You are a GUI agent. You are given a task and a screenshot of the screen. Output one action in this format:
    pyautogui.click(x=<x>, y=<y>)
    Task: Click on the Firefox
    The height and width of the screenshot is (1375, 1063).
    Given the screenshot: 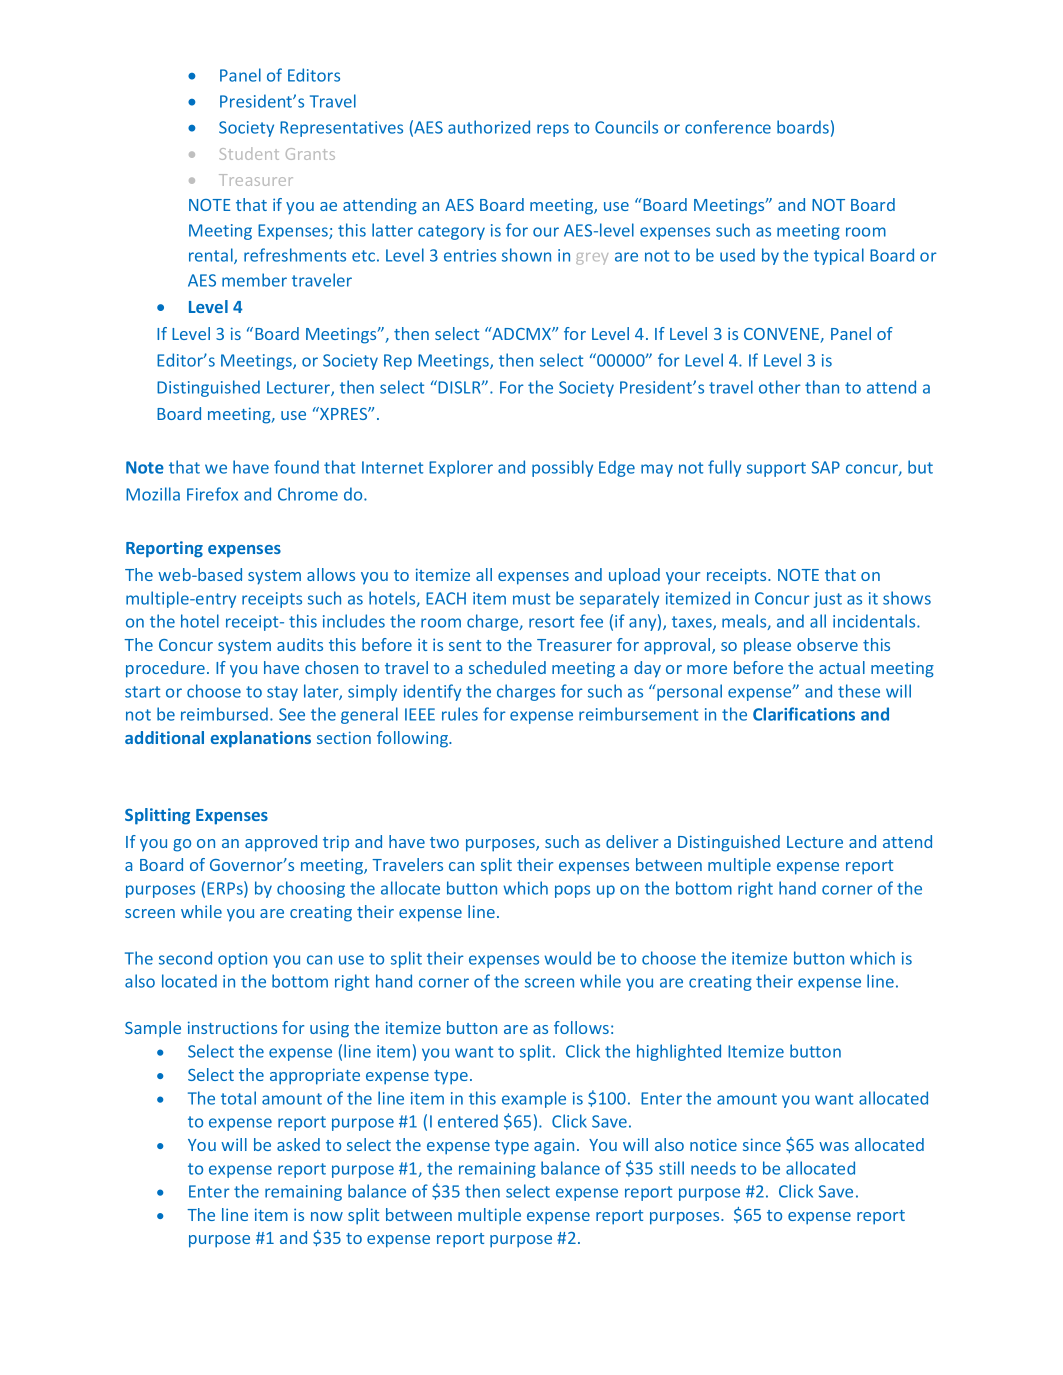 What is the action you would take?
    pyautogui.click(x=212, y=494)
